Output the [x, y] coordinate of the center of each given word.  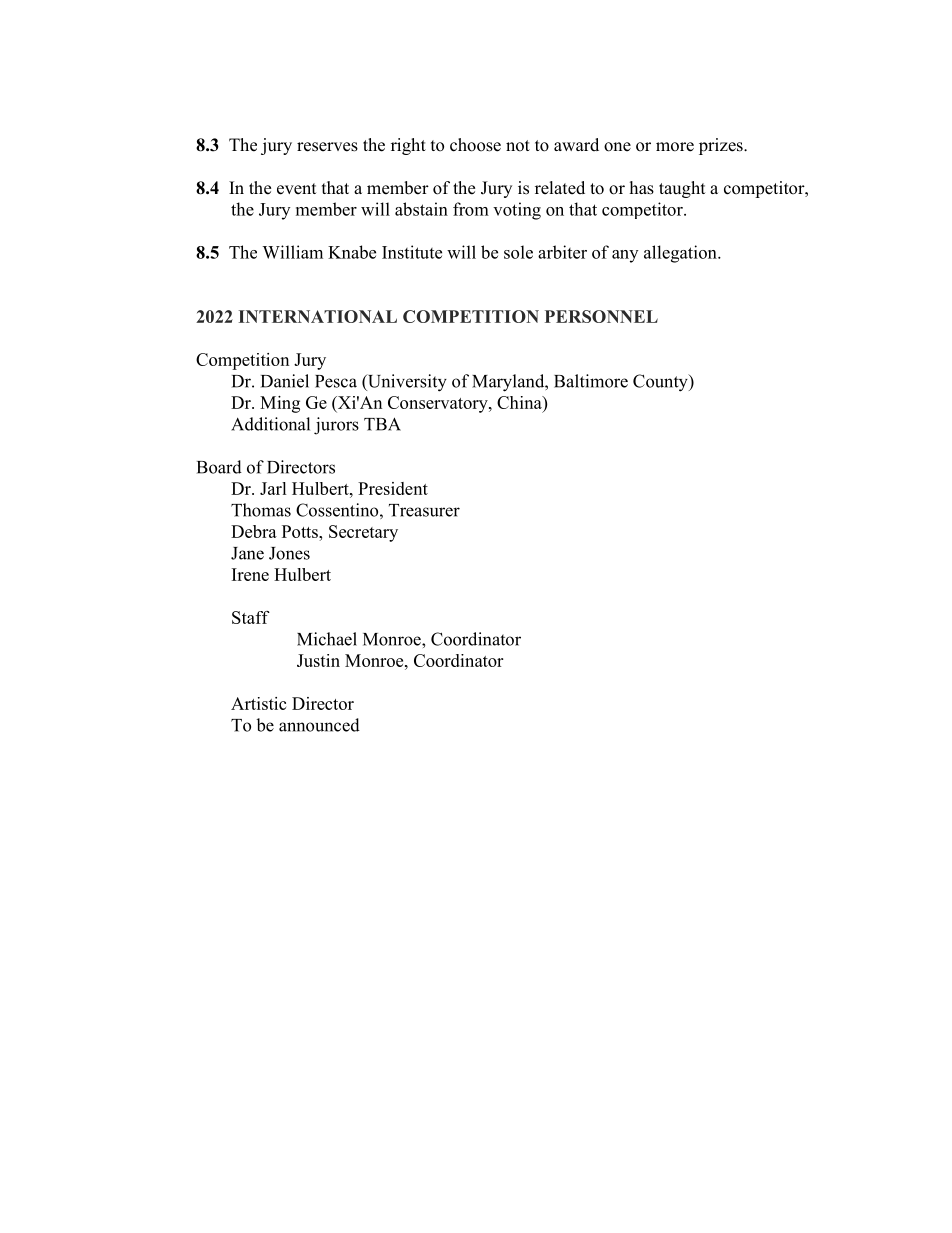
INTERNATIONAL [318, 316]
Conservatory [439, 404]
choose [475, 145]
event [296, 189]
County [661, 383]
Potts [301, 531]
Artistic [258, 703]
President [393, 488]
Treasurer [424, 510]
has [642, 188]
